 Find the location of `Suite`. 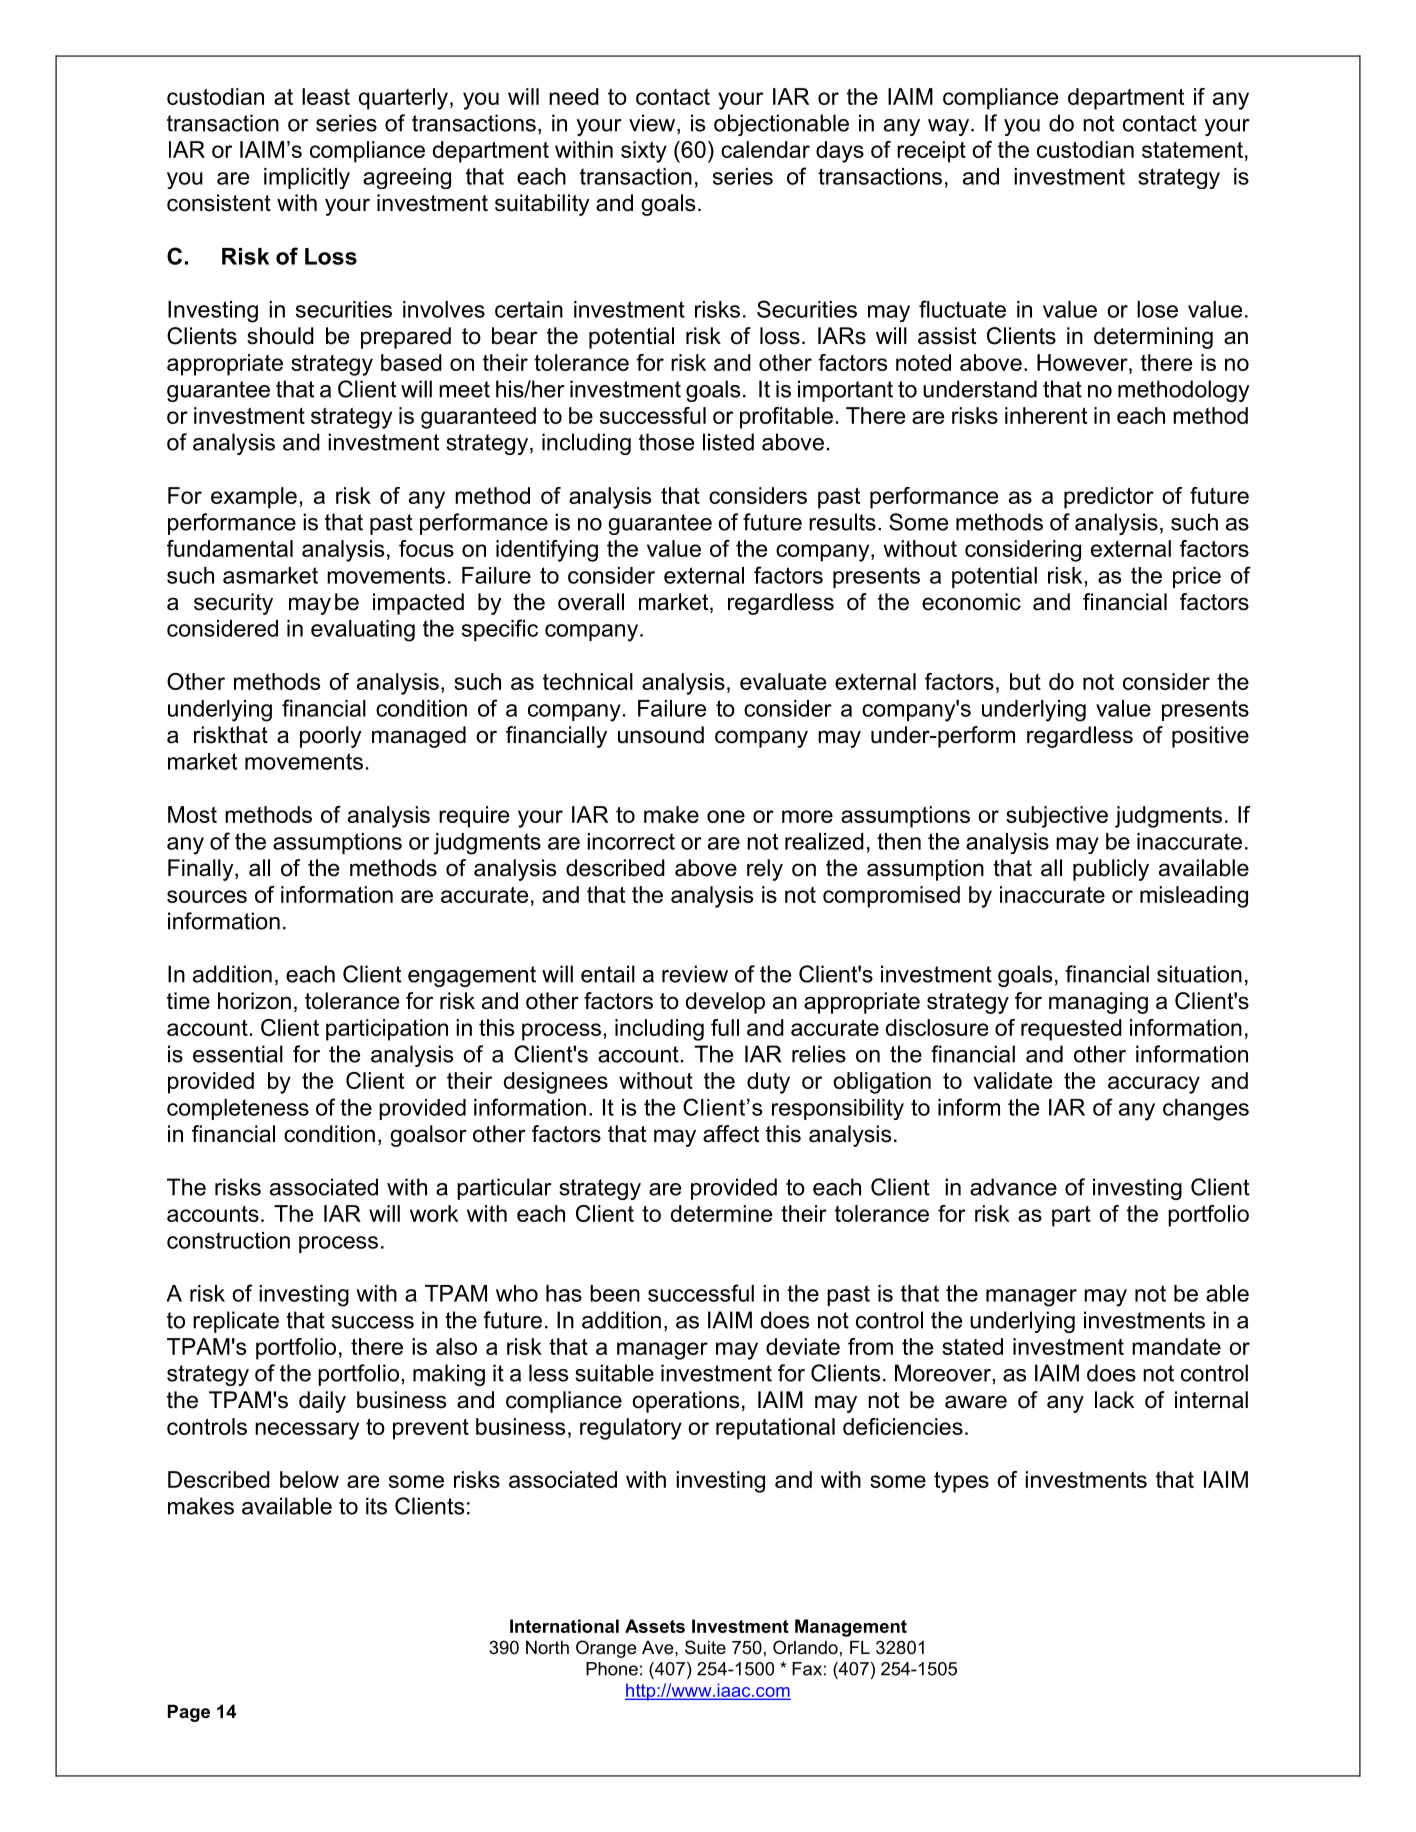

Suite is located at coordinates (705, 1647).
